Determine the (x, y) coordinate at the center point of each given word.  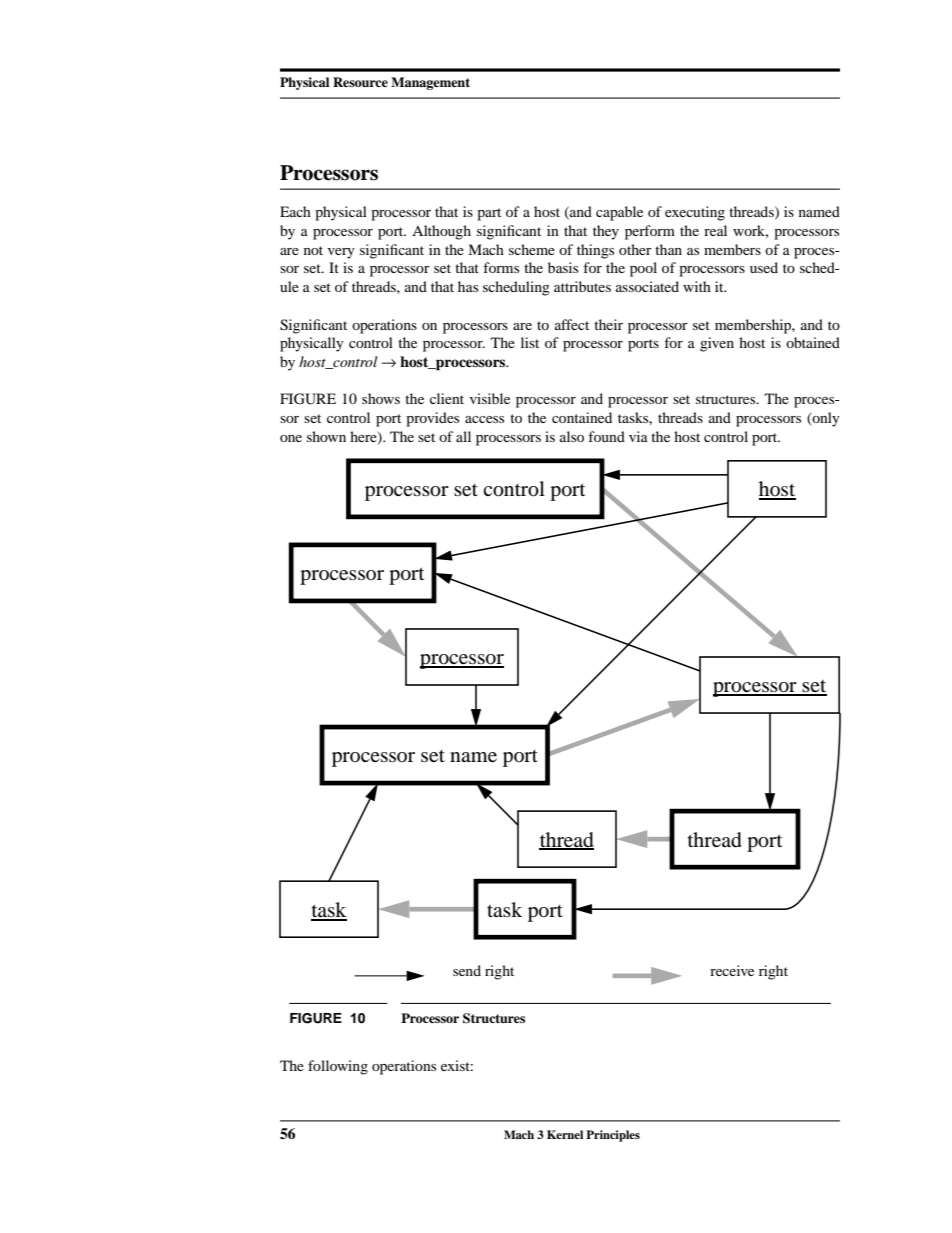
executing (695, 213)
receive (732, 970)
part (489, 214)
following (338, 1067)
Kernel (565, 1134)
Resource (360, 82)
